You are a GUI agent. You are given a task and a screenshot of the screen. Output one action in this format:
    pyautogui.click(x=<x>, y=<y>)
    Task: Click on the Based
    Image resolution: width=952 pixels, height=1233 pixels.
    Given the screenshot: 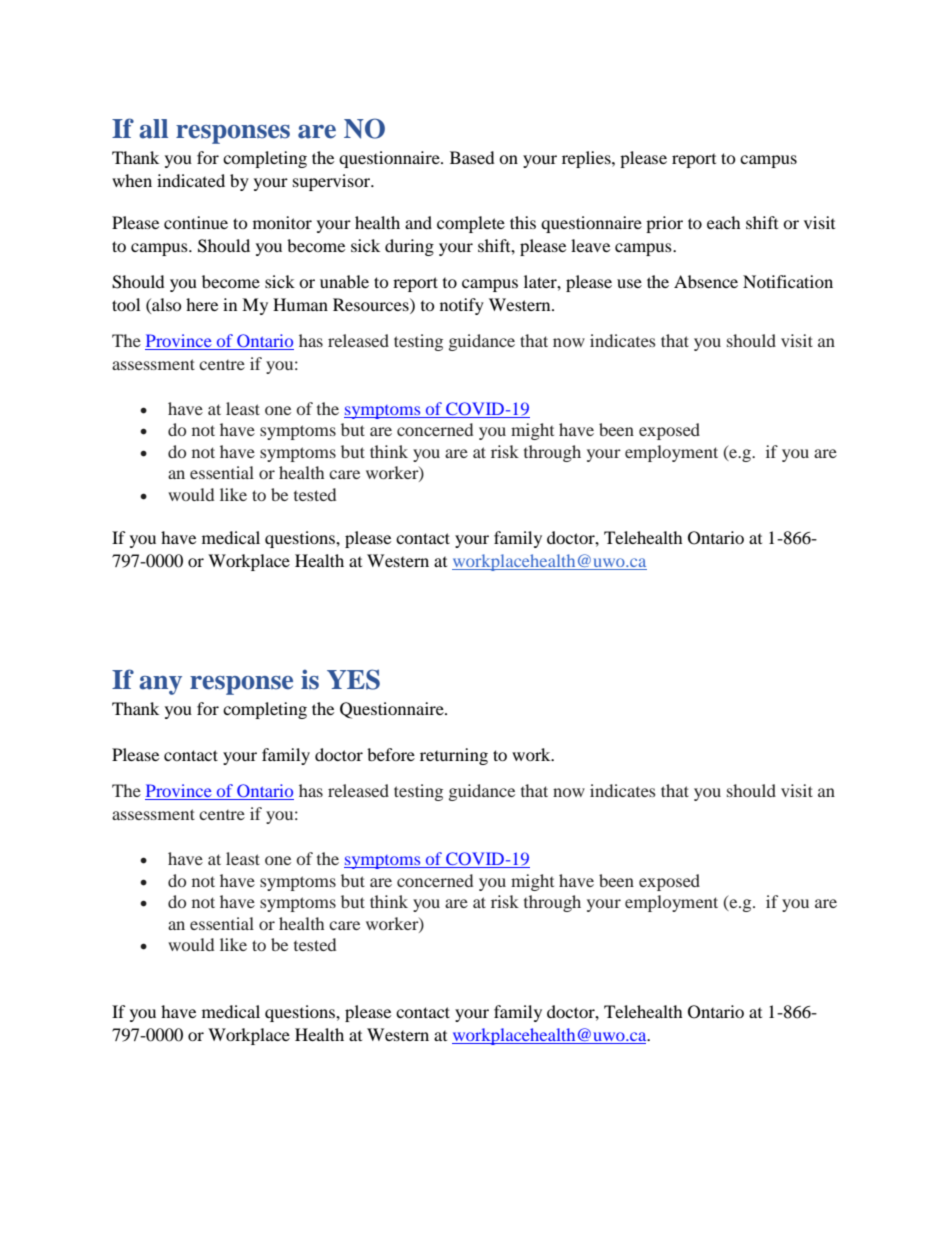 What is the action you would take?
    pyautogui.click(x=472, y=157)
